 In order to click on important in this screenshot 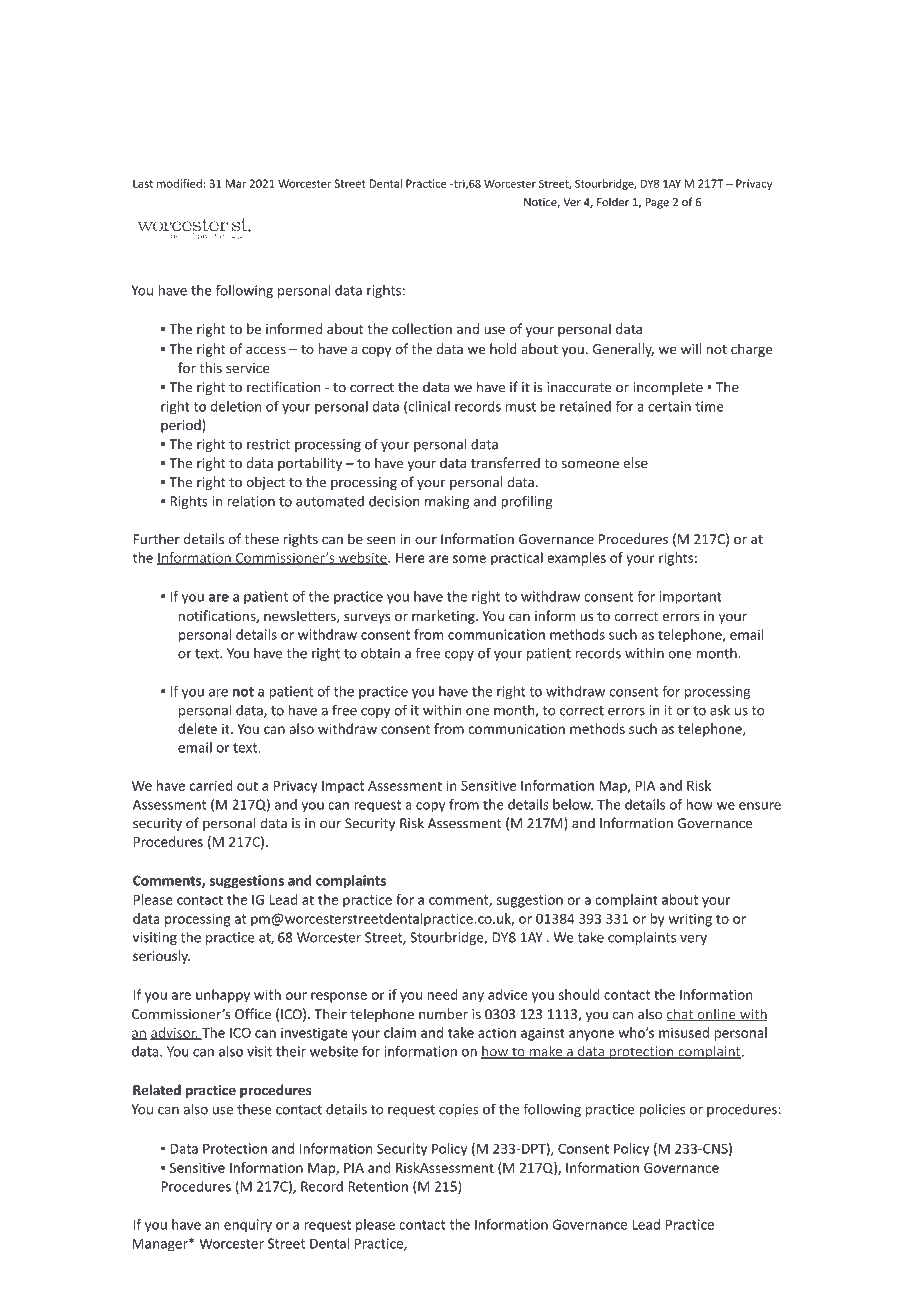, I will do `click(690, 598)`.
